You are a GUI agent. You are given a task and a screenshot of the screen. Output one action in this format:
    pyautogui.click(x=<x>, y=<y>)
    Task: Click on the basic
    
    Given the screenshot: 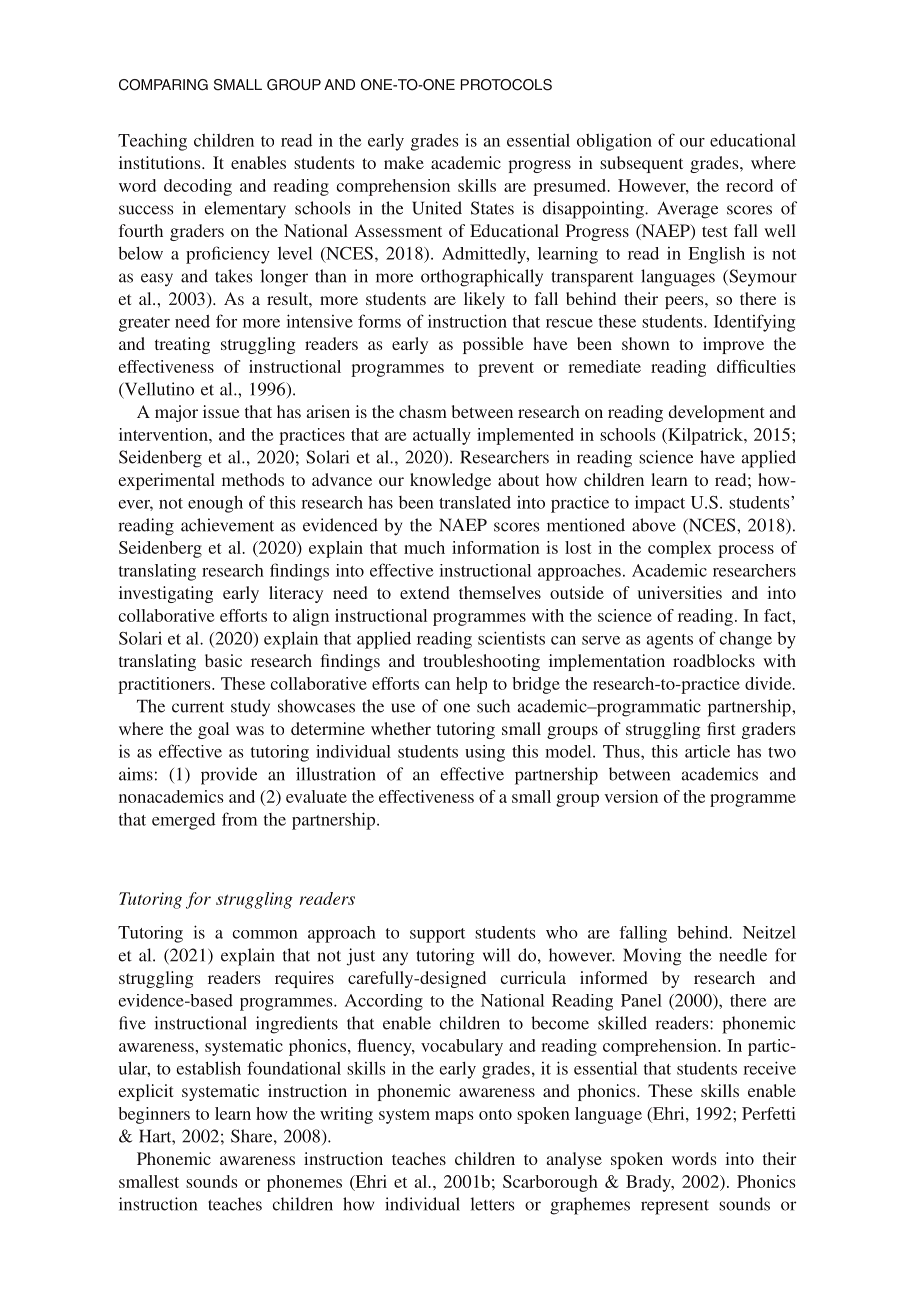 What is the action you would take?
    pyautogui.click(x=223, y=660)
